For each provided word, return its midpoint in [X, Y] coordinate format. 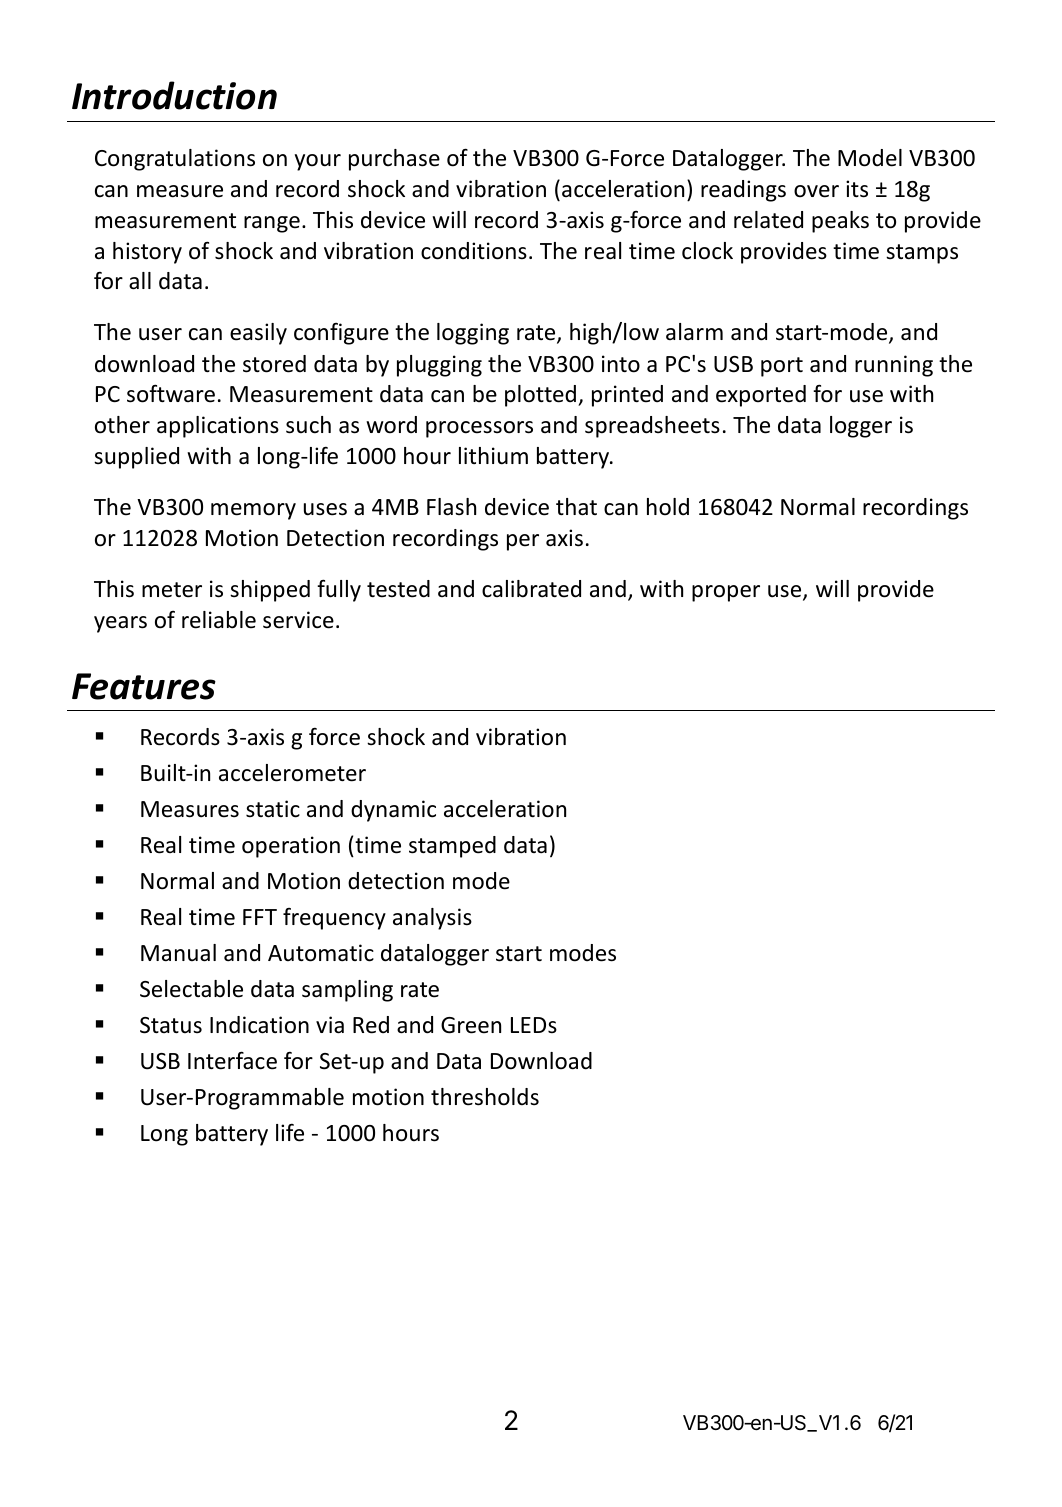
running [894, 366]
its [857, 189]
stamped [452, 847]
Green [471, 1025]
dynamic [393, 811]
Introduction [174, 95]
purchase [394, 160]
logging [473, 334]
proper [726, 593]
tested [398, 589]
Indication [259, 1025]
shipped [270, 591]
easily [258, 334]
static [273, 809]
